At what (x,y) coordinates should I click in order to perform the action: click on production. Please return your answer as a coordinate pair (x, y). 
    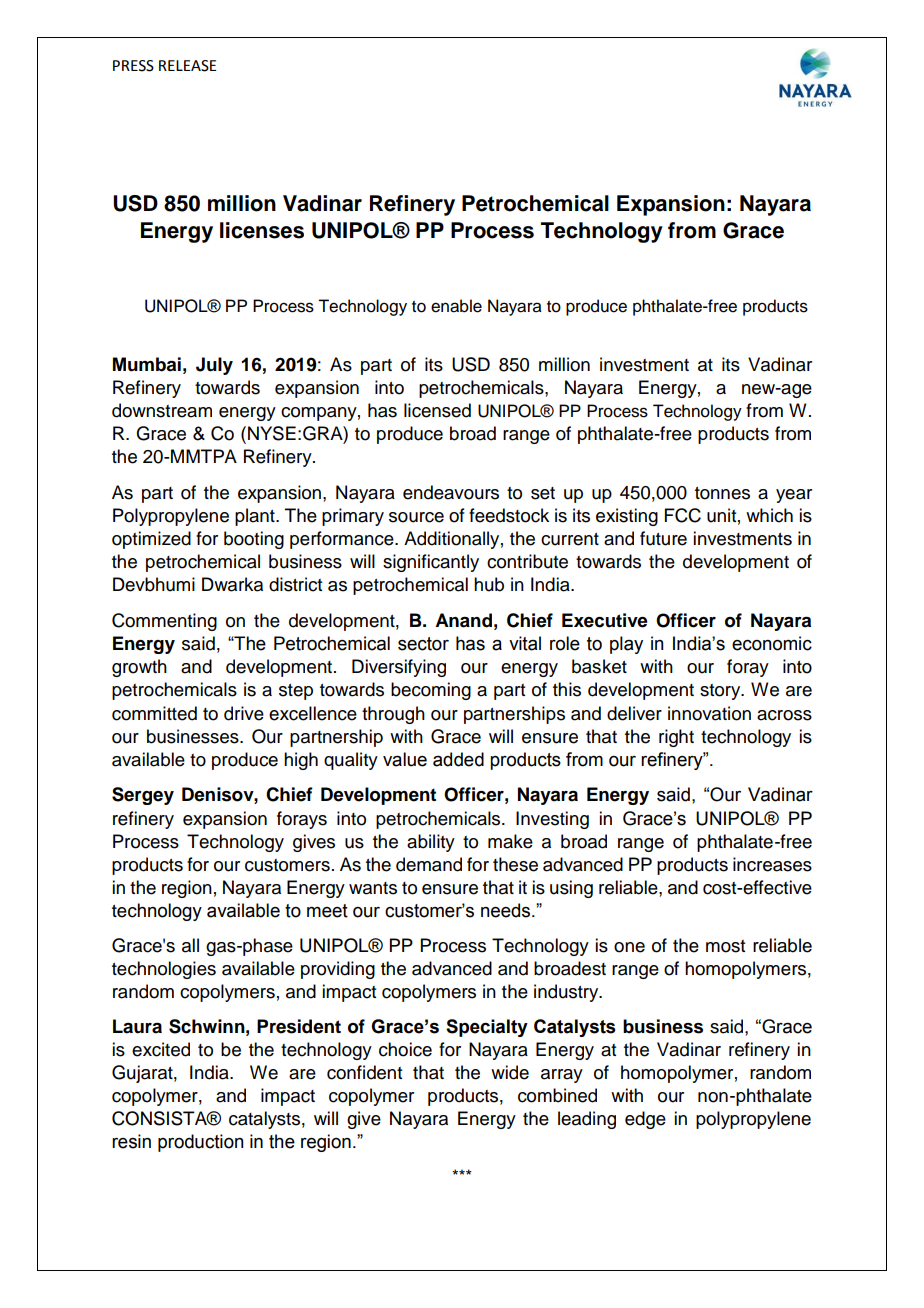
    Looking at the image, I should click on (201, 1143).
